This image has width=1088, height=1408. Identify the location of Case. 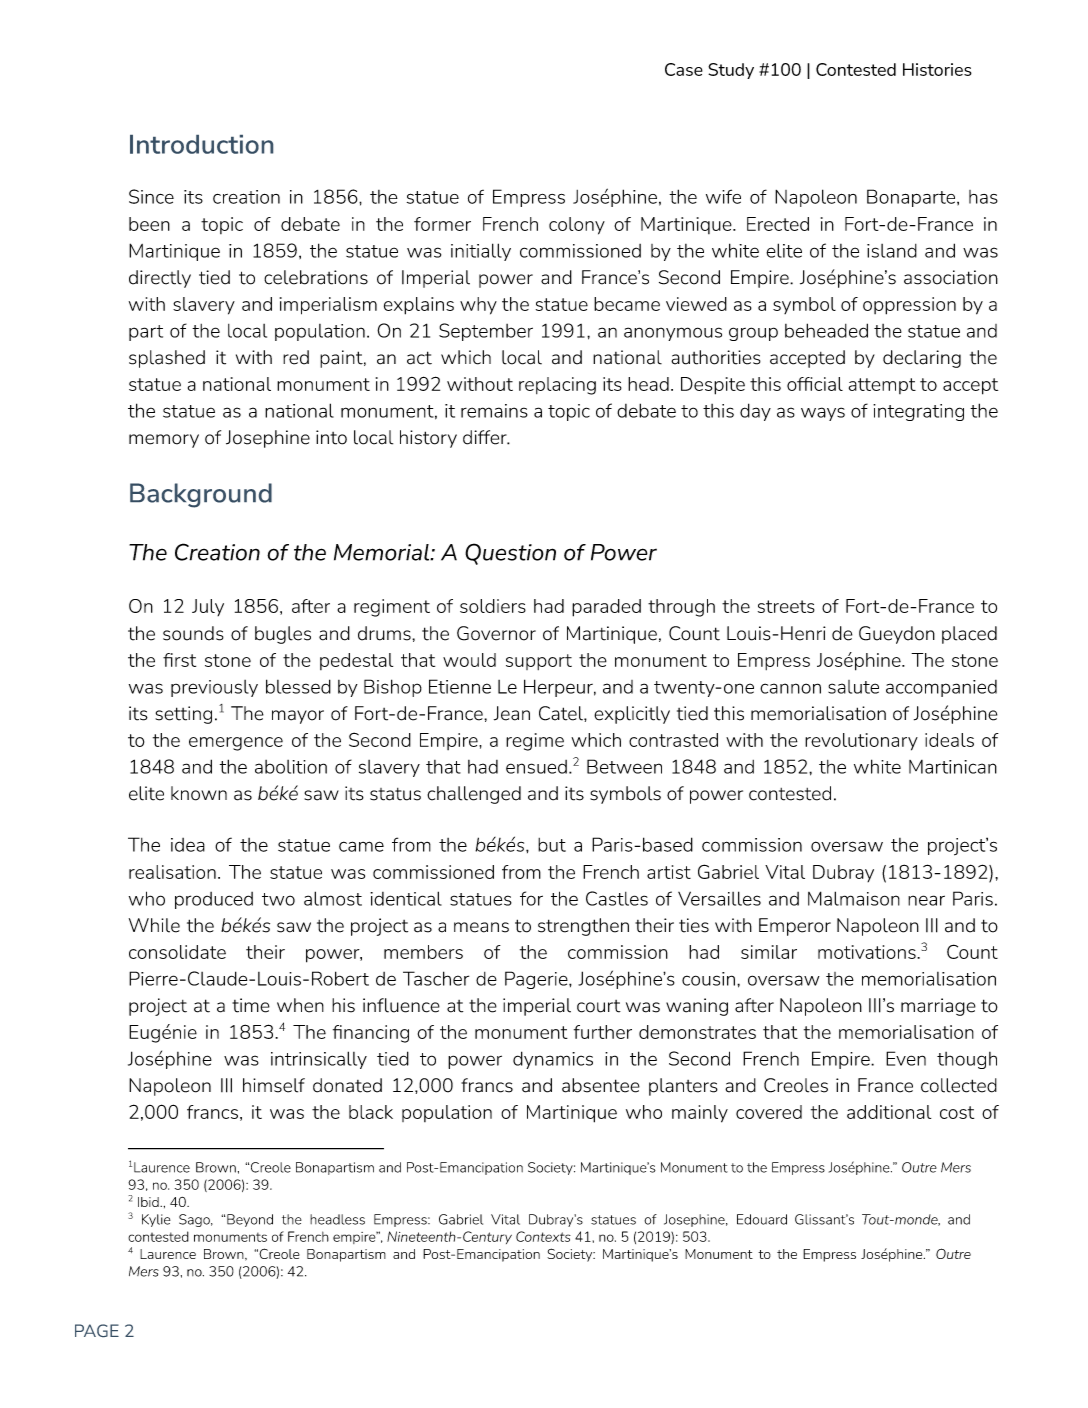
(684, 69).
